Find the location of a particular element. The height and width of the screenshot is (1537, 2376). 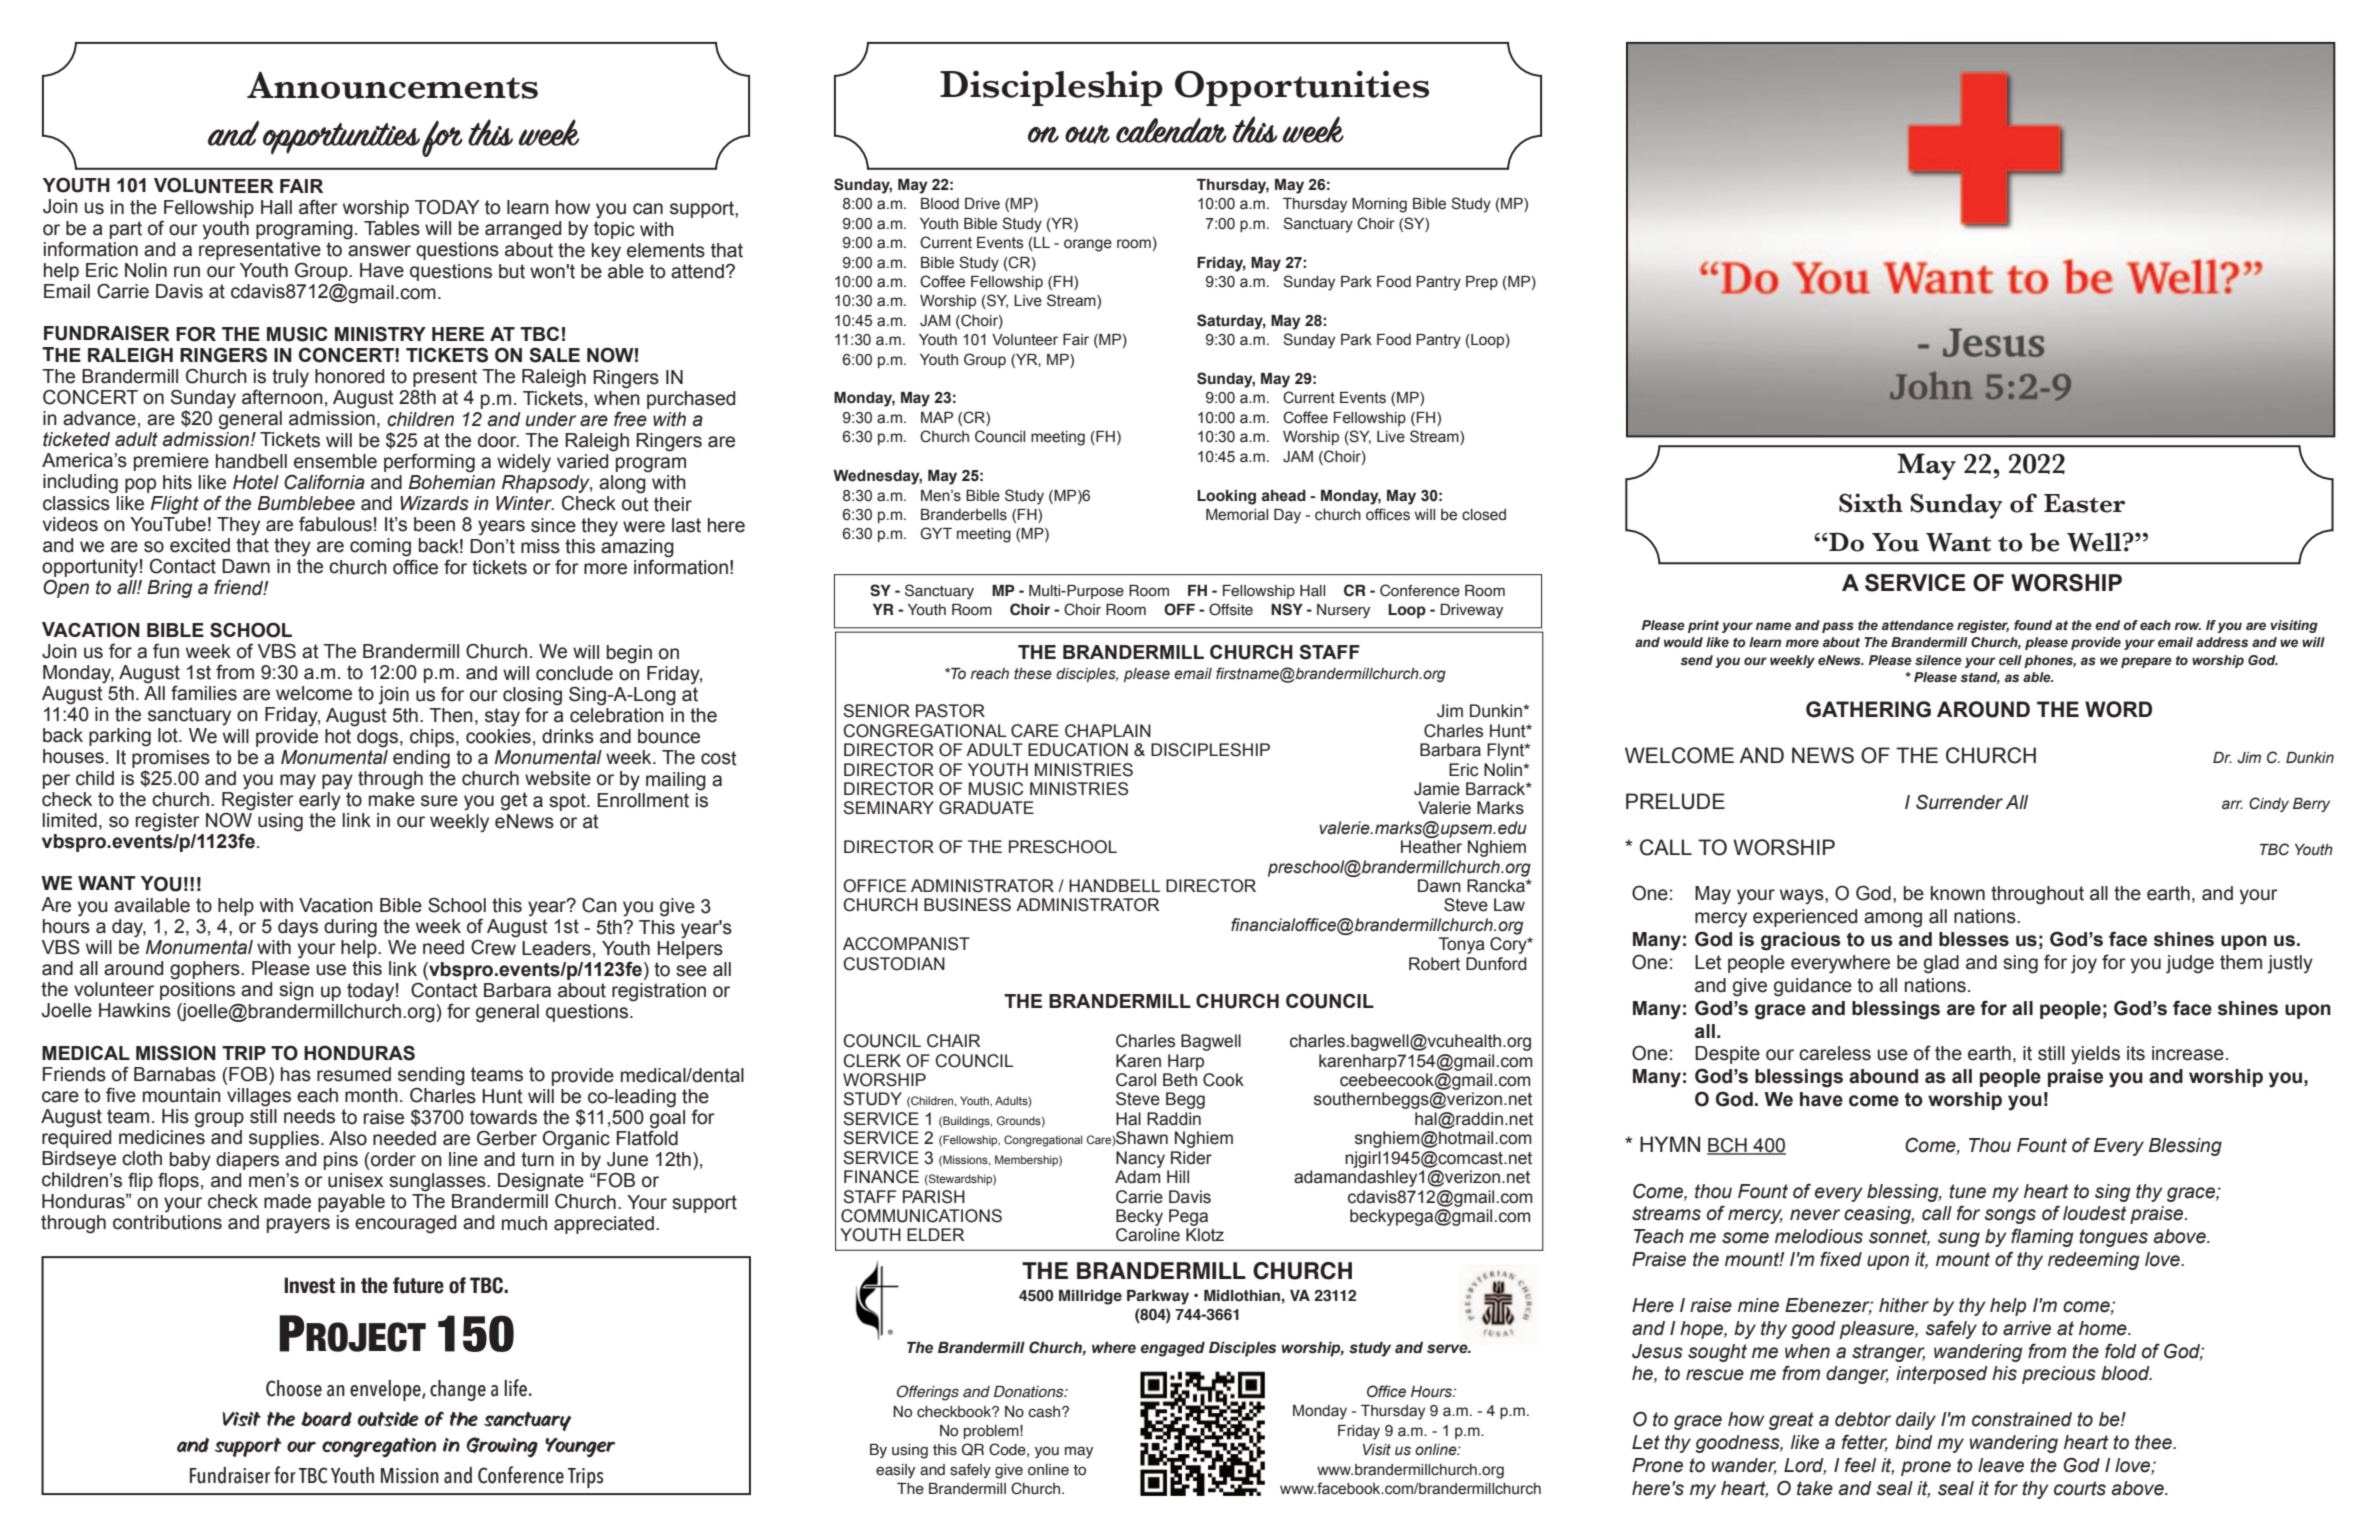

Easter is located at coordinates (2084, 503).
